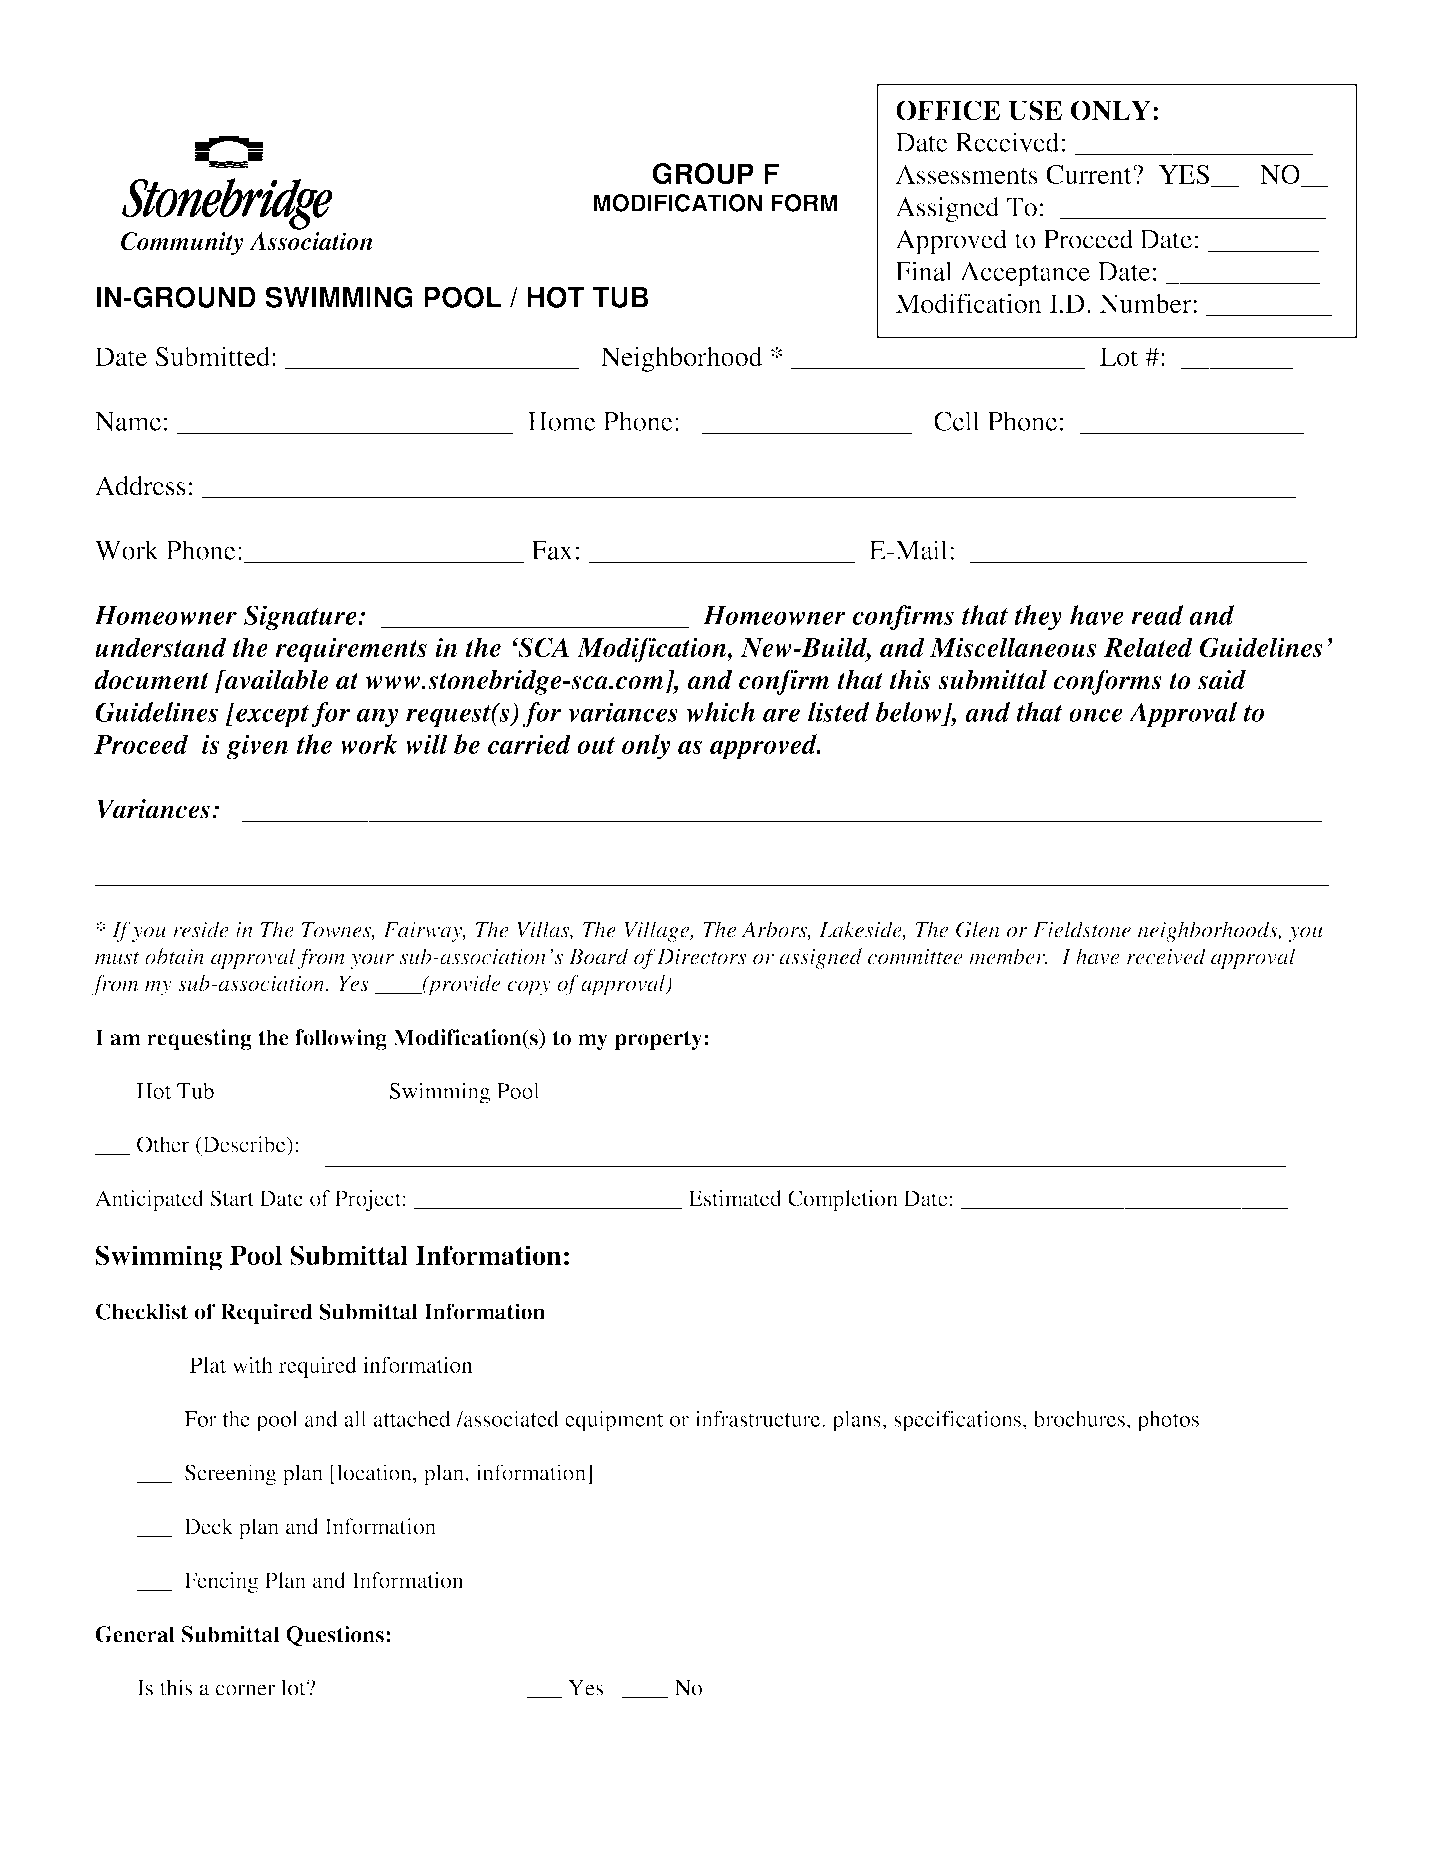 The width and height of the screenshot is (1431, 1852). Describe the element at coordinates (843, 1200) in the screenshot. I see `Completion` at that location.
